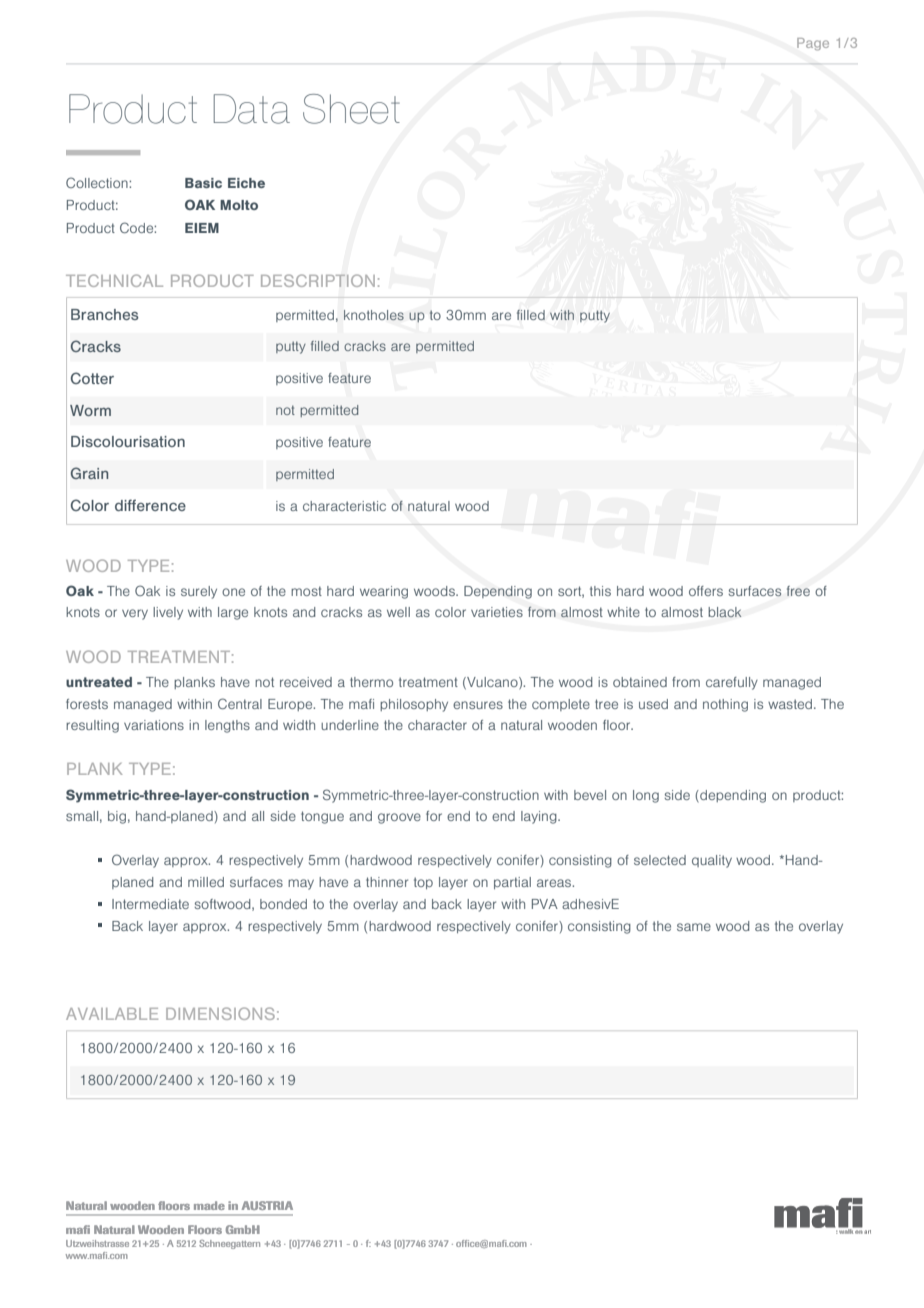  I want to click on wearing, so click(384, 592).
